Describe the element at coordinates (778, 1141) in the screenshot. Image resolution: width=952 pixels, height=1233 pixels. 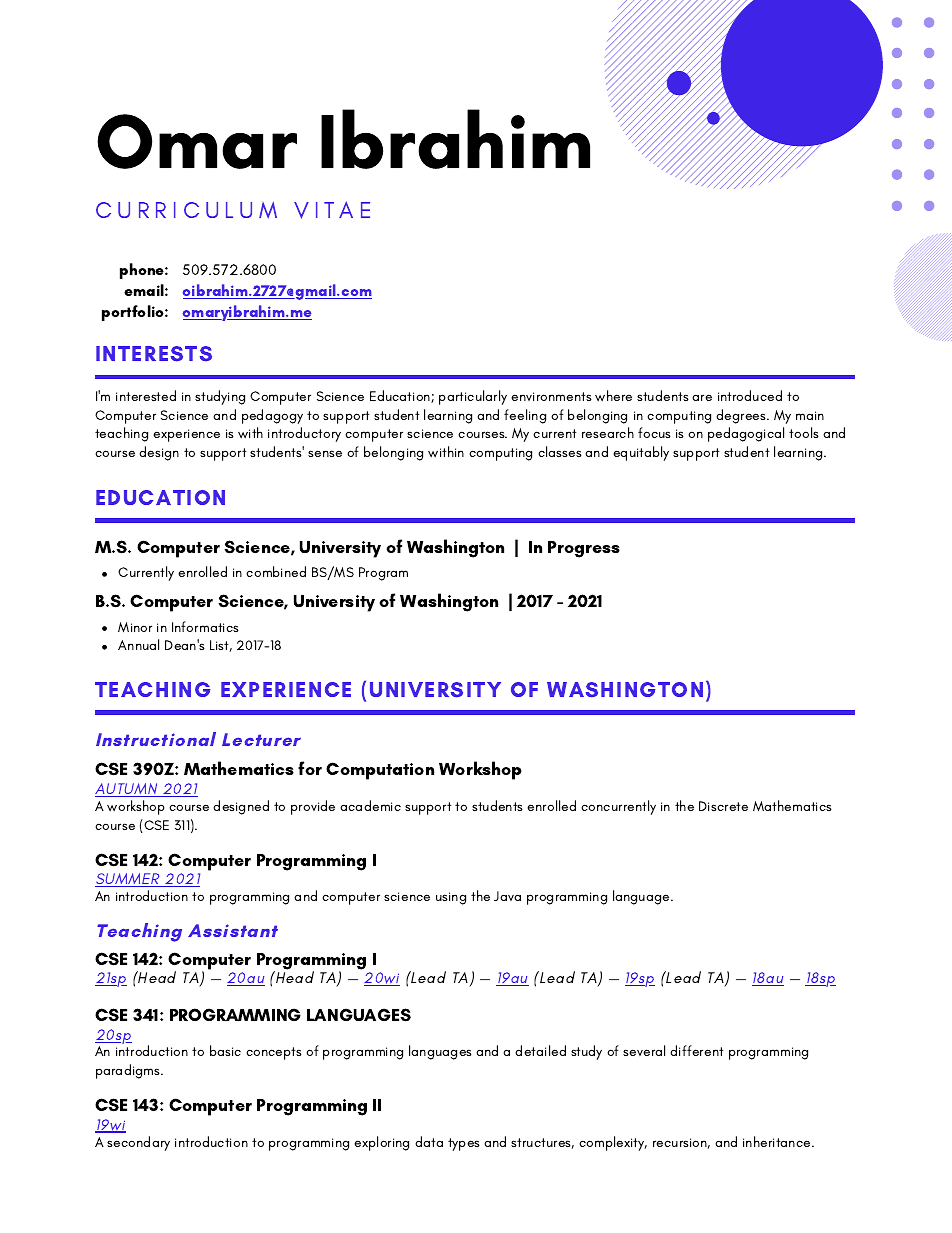
I see `inheritance` at that location.
